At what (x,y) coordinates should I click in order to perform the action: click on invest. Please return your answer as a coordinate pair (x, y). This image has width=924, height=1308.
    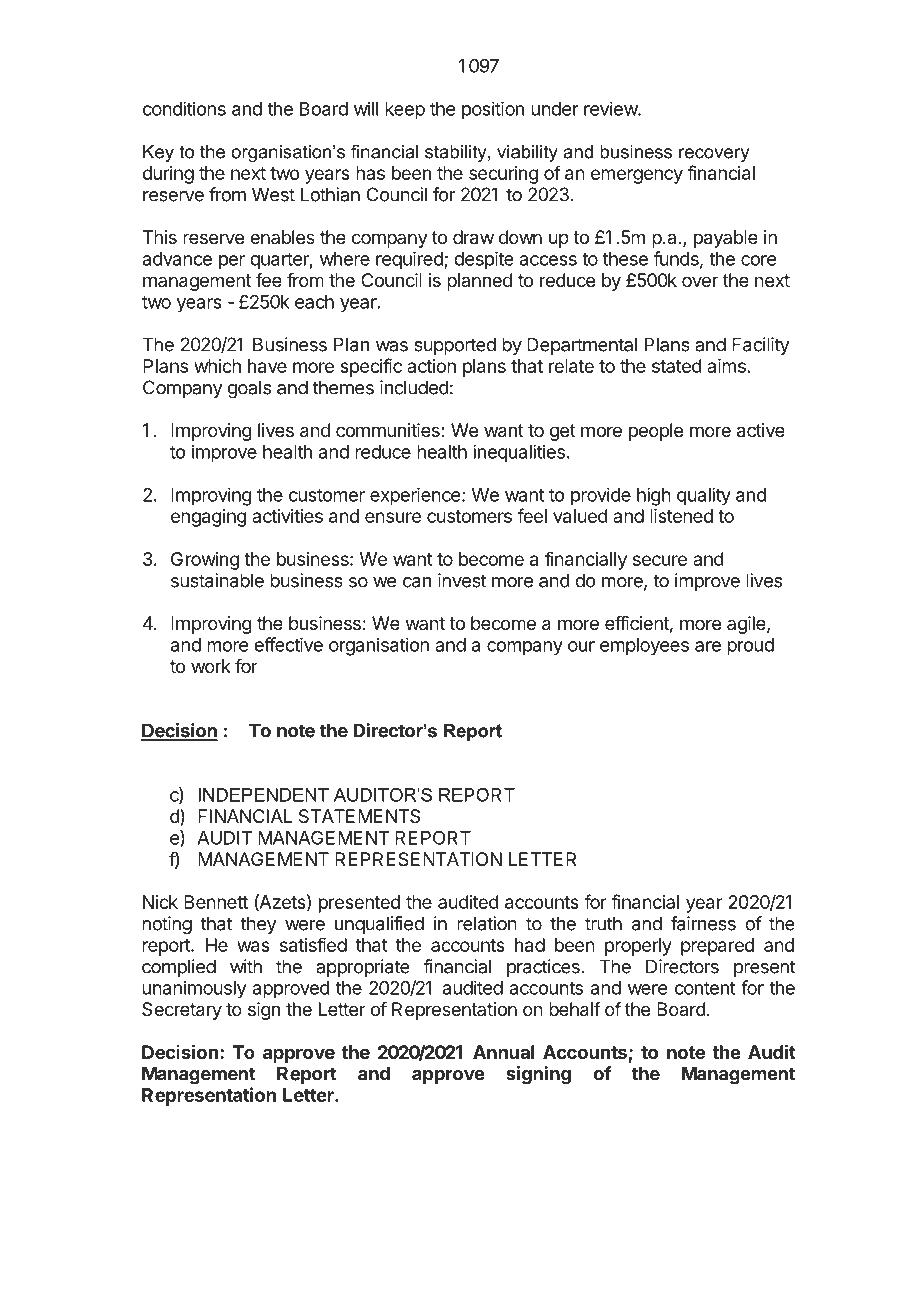
    Looking at the image, I should click on (462, 580).
